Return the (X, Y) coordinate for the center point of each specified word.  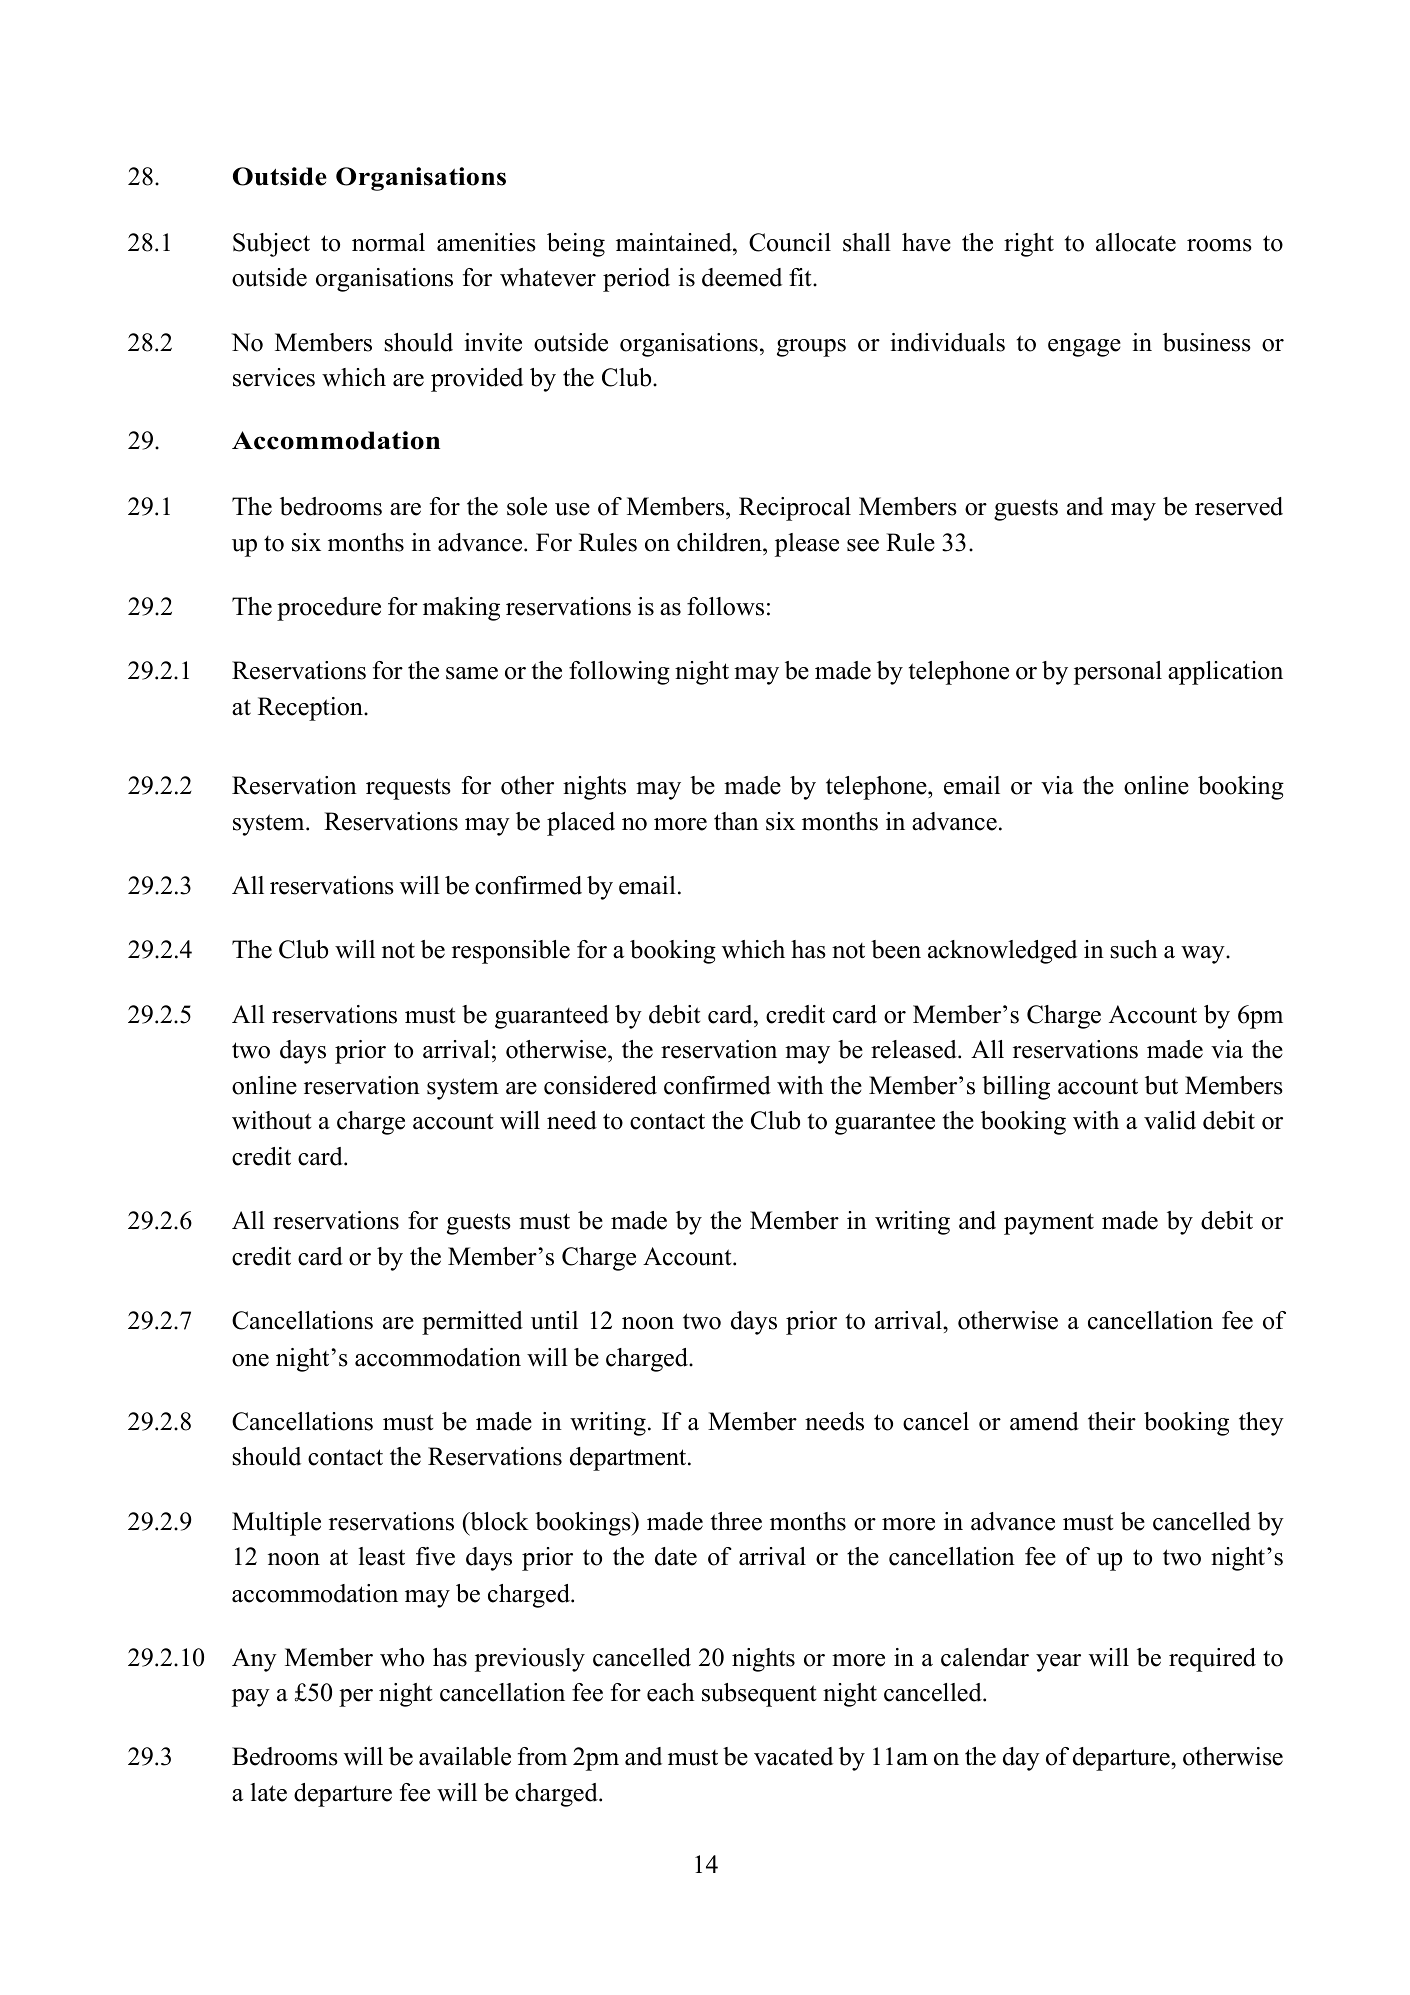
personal (1118, 673)
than (736, 821)
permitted (472, 1323)
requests (408, 789)
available (465, 1756)
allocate (1136, 242)
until (554, 1320)
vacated (793, 1756)
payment (1049, 1224)
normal (388, 242)
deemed (742, 277)
